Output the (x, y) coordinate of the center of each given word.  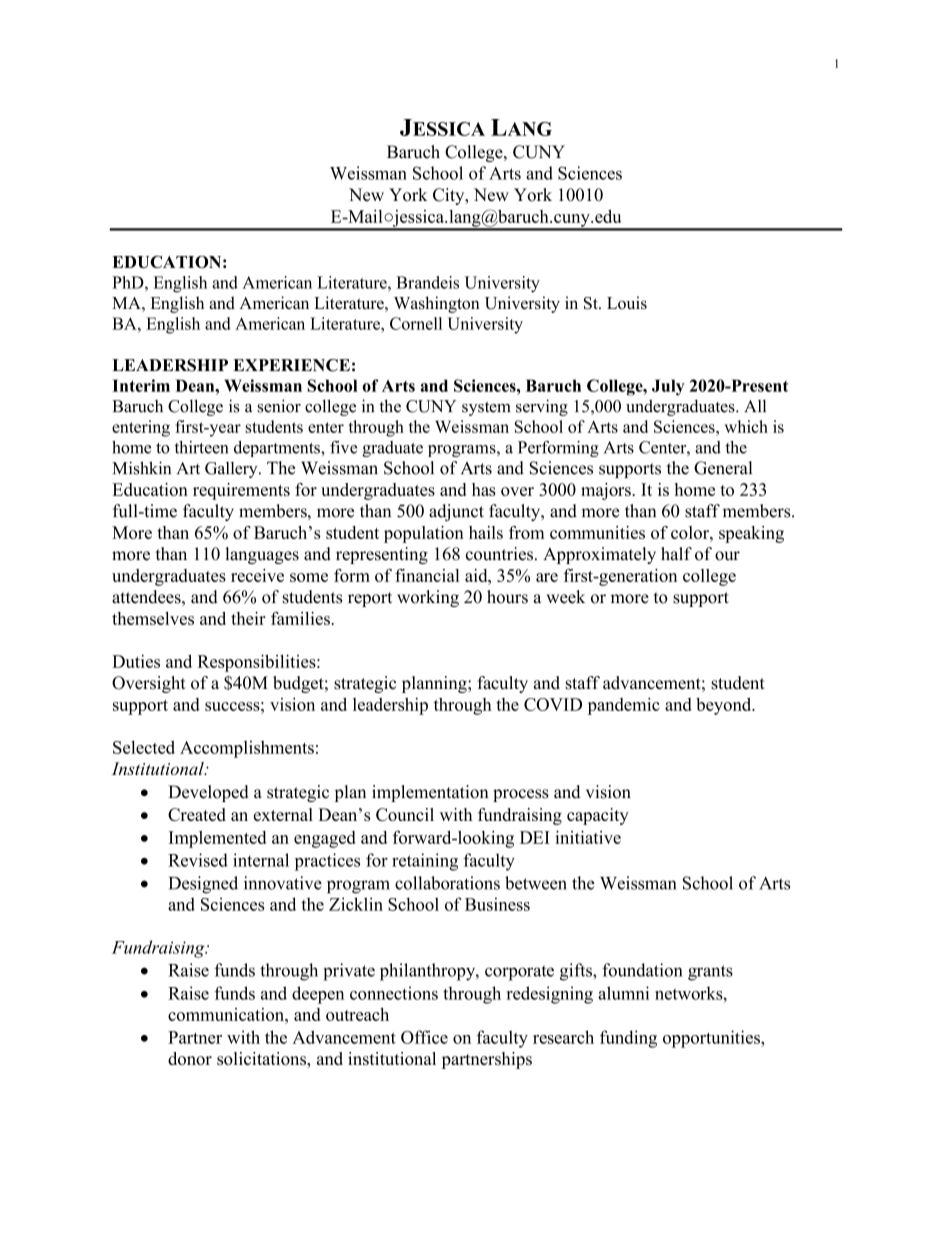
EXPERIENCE (291, 365)
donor (190, 1058)
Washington (437, 304)
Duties (136, 661)
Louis (627, 303)
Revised (198, 860)
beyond (725, 706)
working (428, 598)
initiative (588, 837)
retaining (425, 862)
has (484, 489)
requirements (241, 491)
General (723, 468)
